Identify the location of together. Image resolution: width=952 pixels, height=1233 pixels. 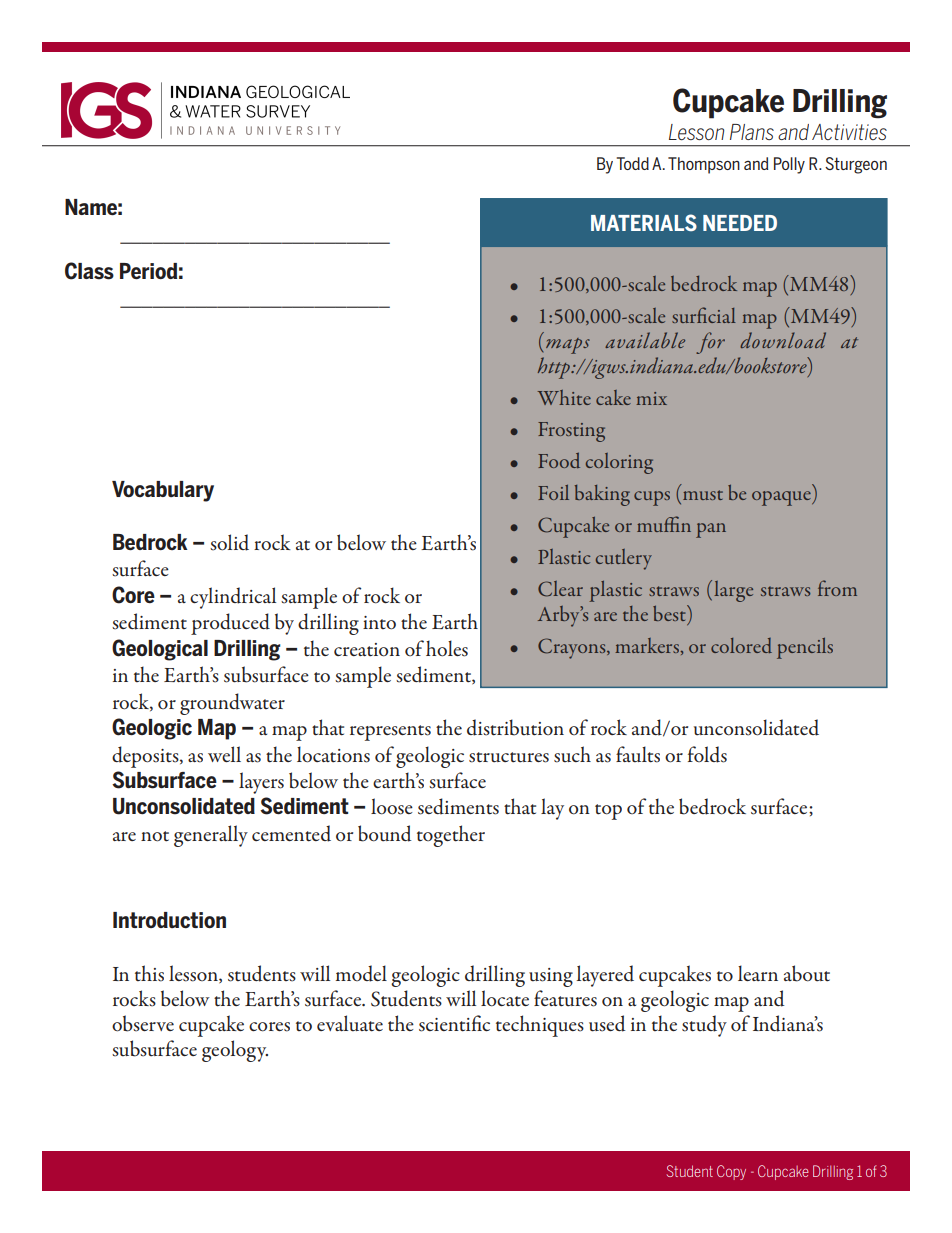
(451, 836).
